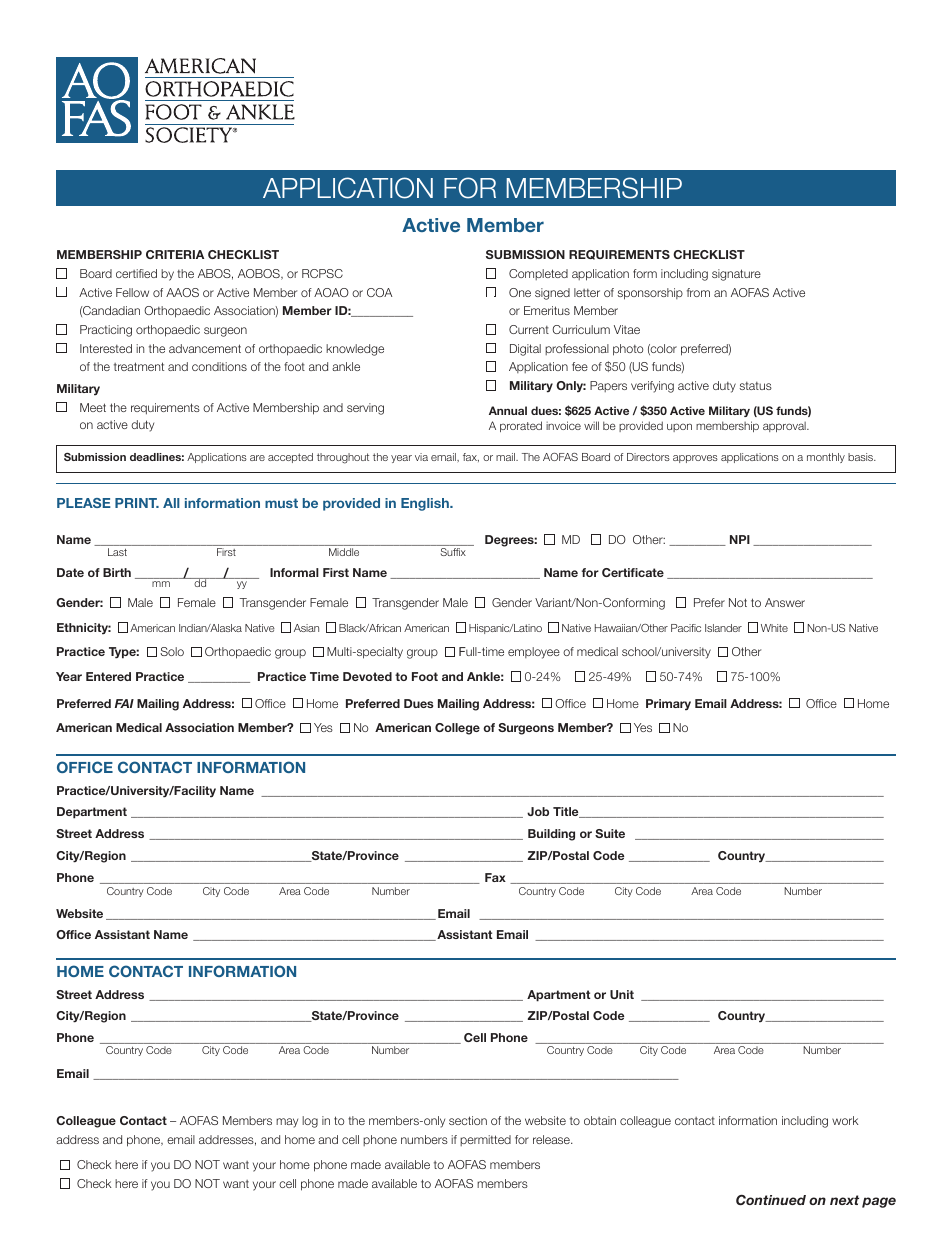 This page has width=952, height=1233. I want to click on College, so click(457, 729).
